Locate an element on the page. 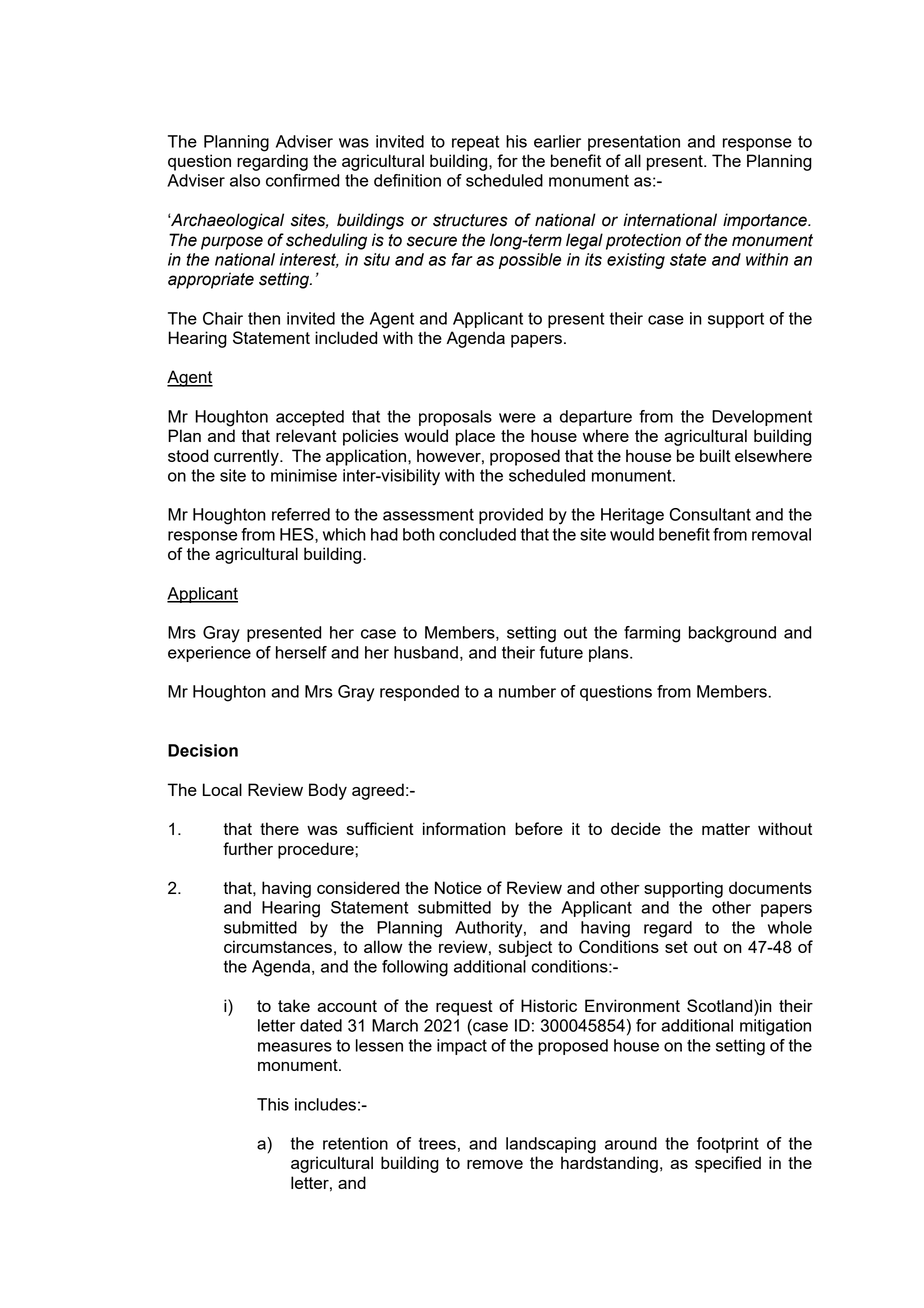  importance is located at coordinates (766, 221).
